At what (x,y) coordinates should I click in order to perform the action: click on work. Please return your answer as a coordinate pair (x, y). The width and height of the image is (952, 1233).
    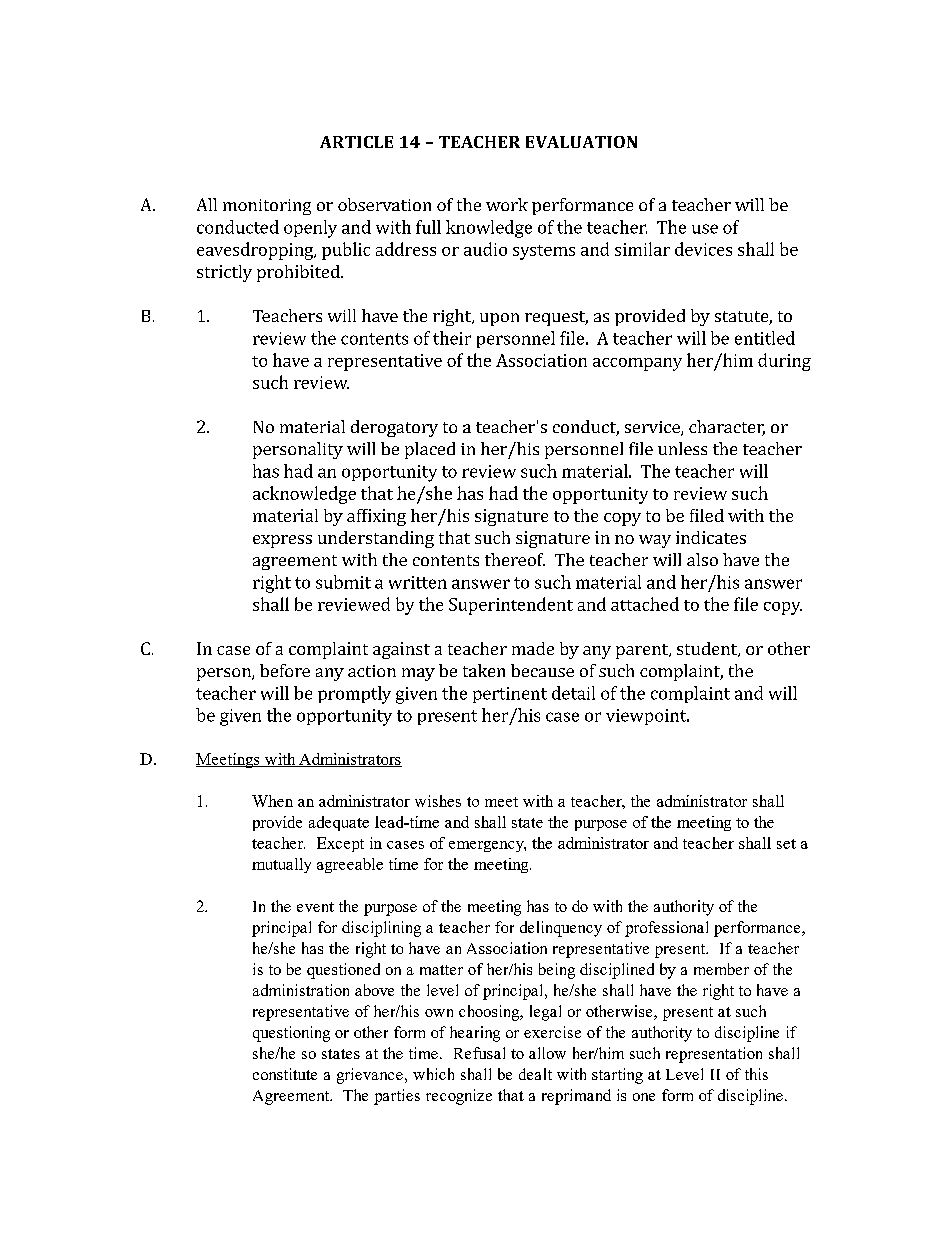
    Looking at the image, I should click on (507, 204).
